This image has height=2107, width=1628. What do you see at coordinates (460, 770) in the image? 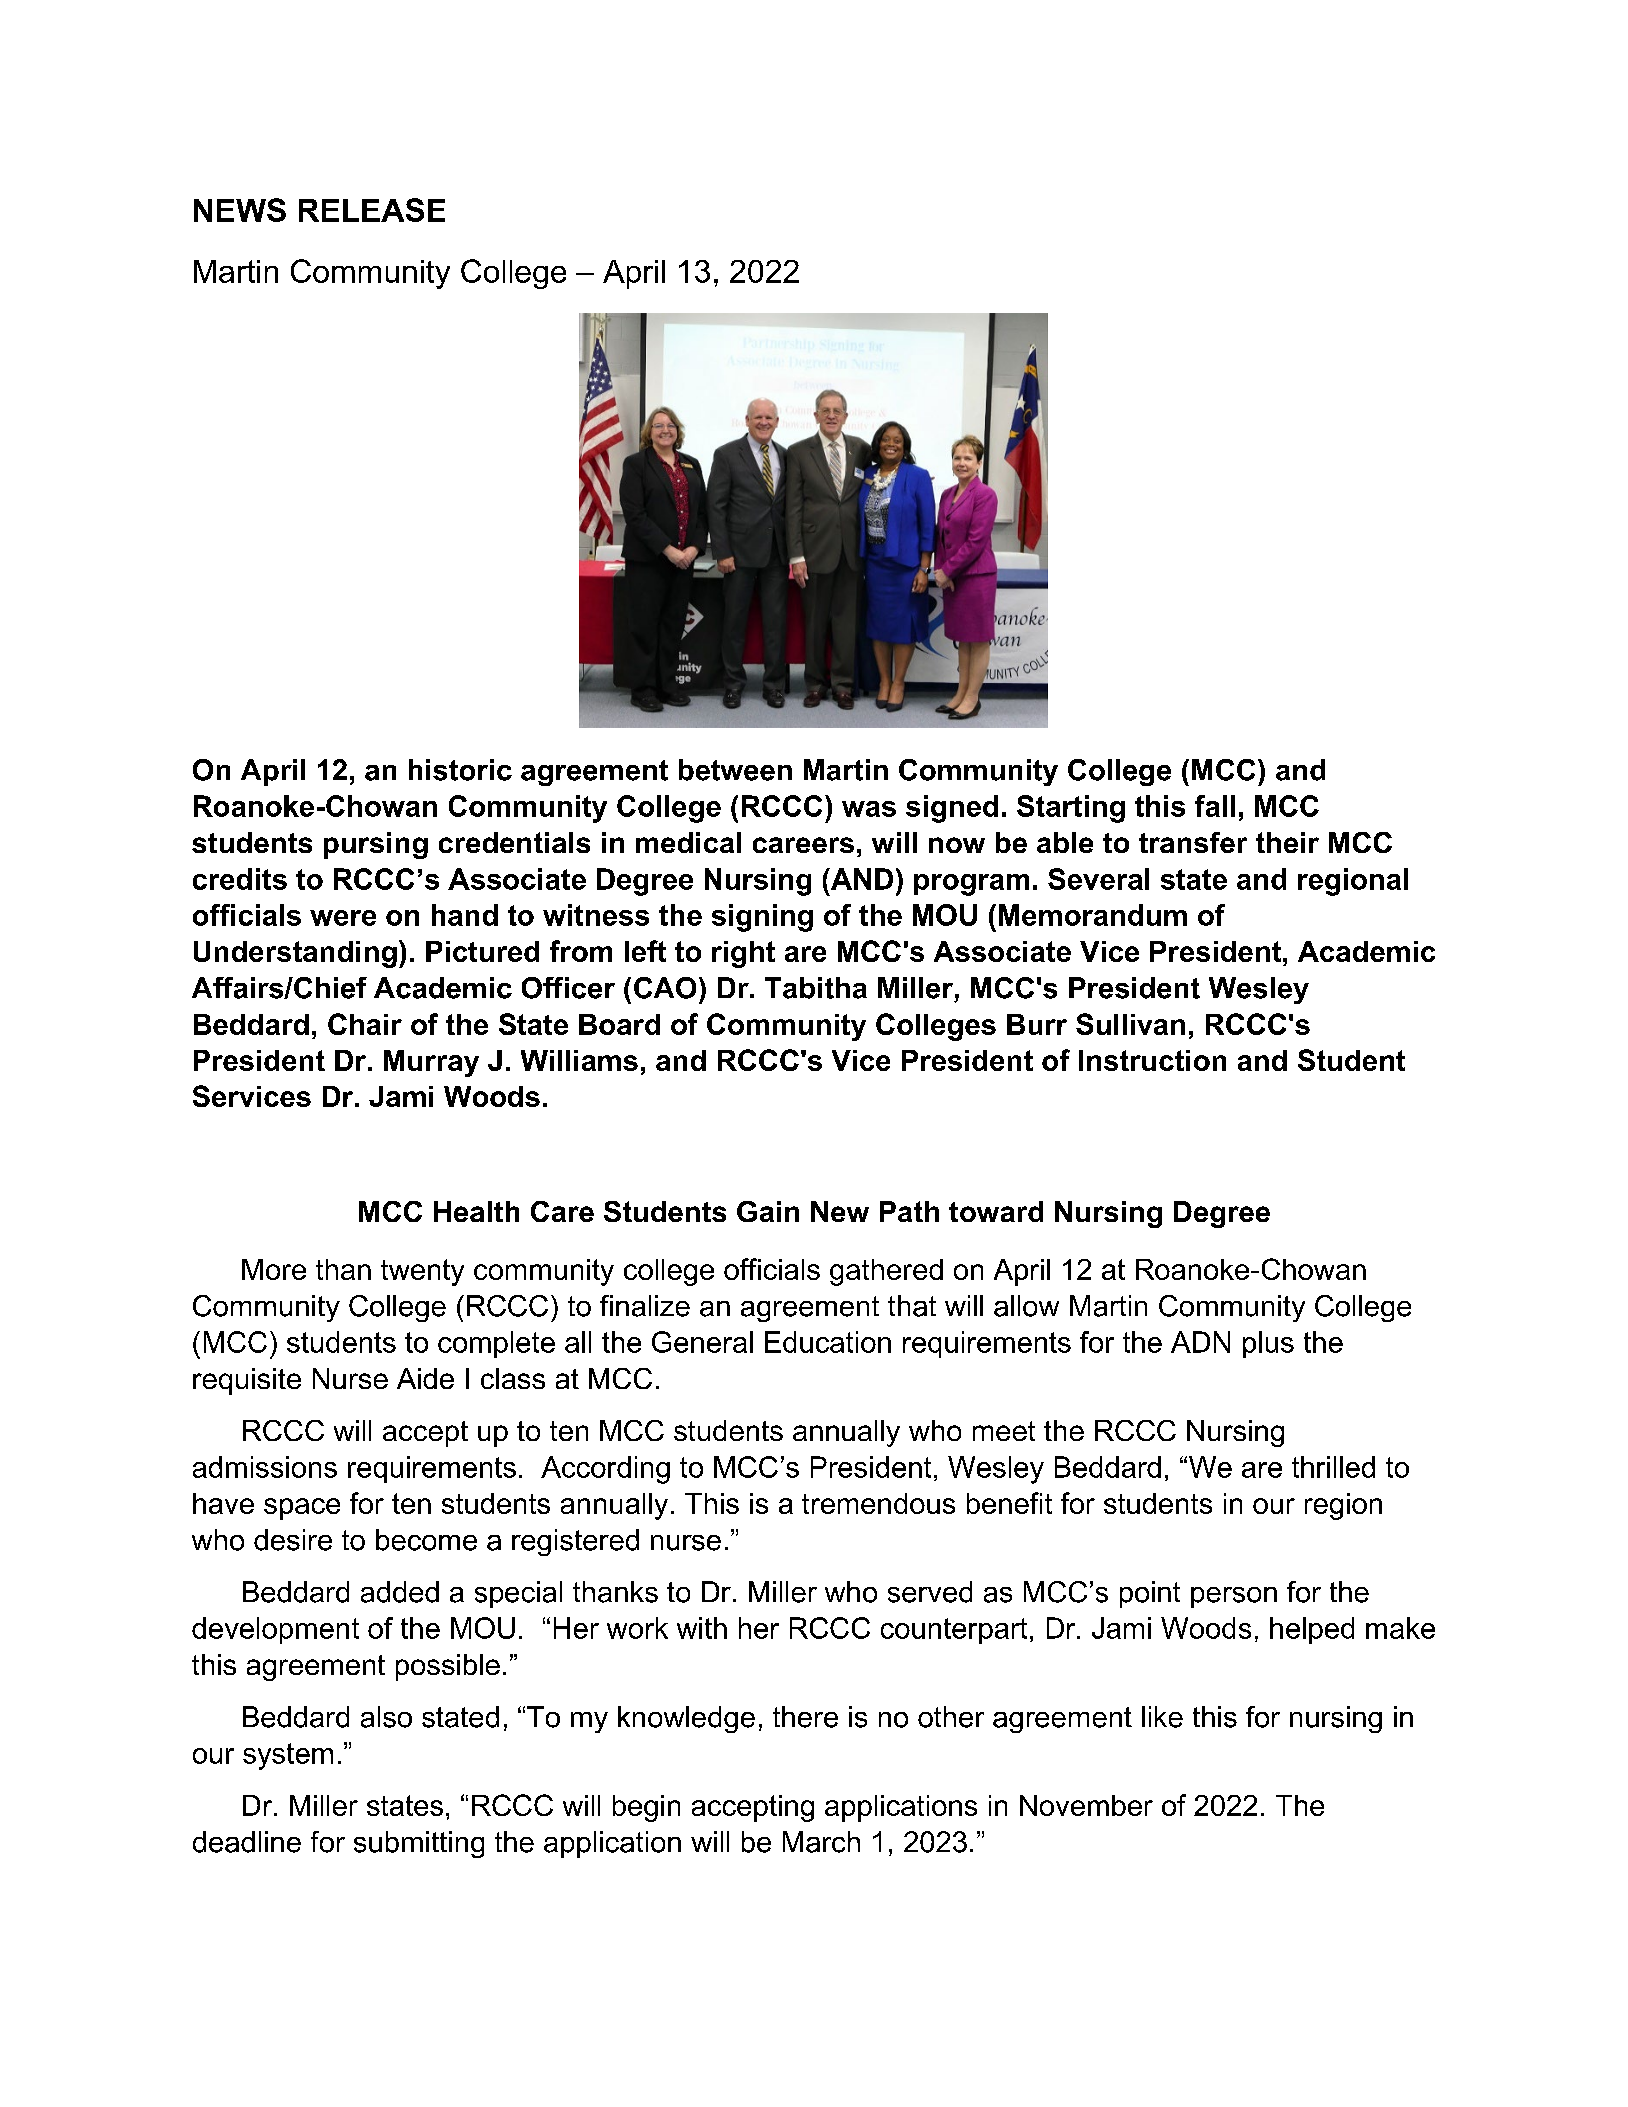
I see `historic` at bounding box center [460, 770].
